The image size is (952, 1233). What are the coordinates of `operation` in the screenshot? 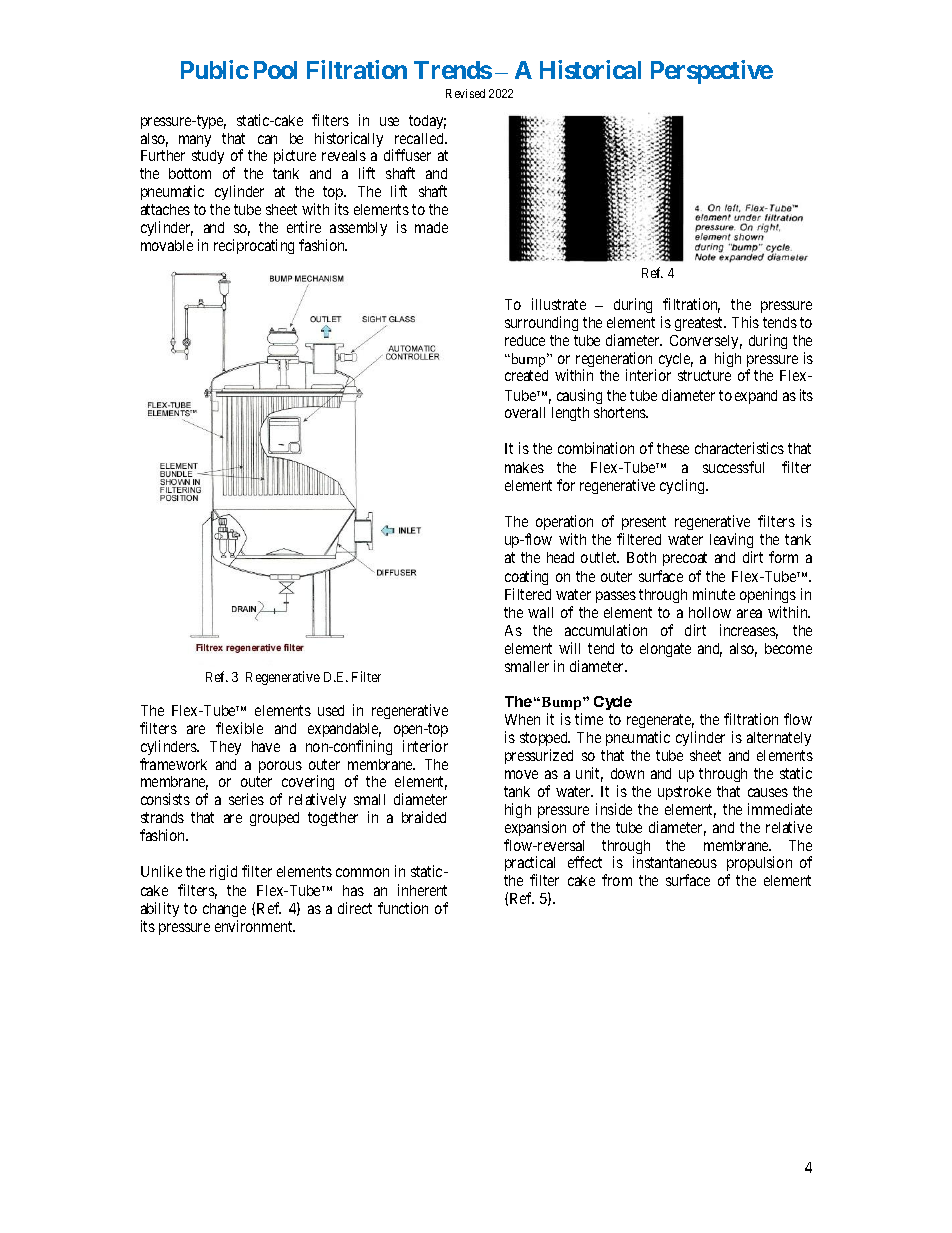 It's located at (564, 522).
